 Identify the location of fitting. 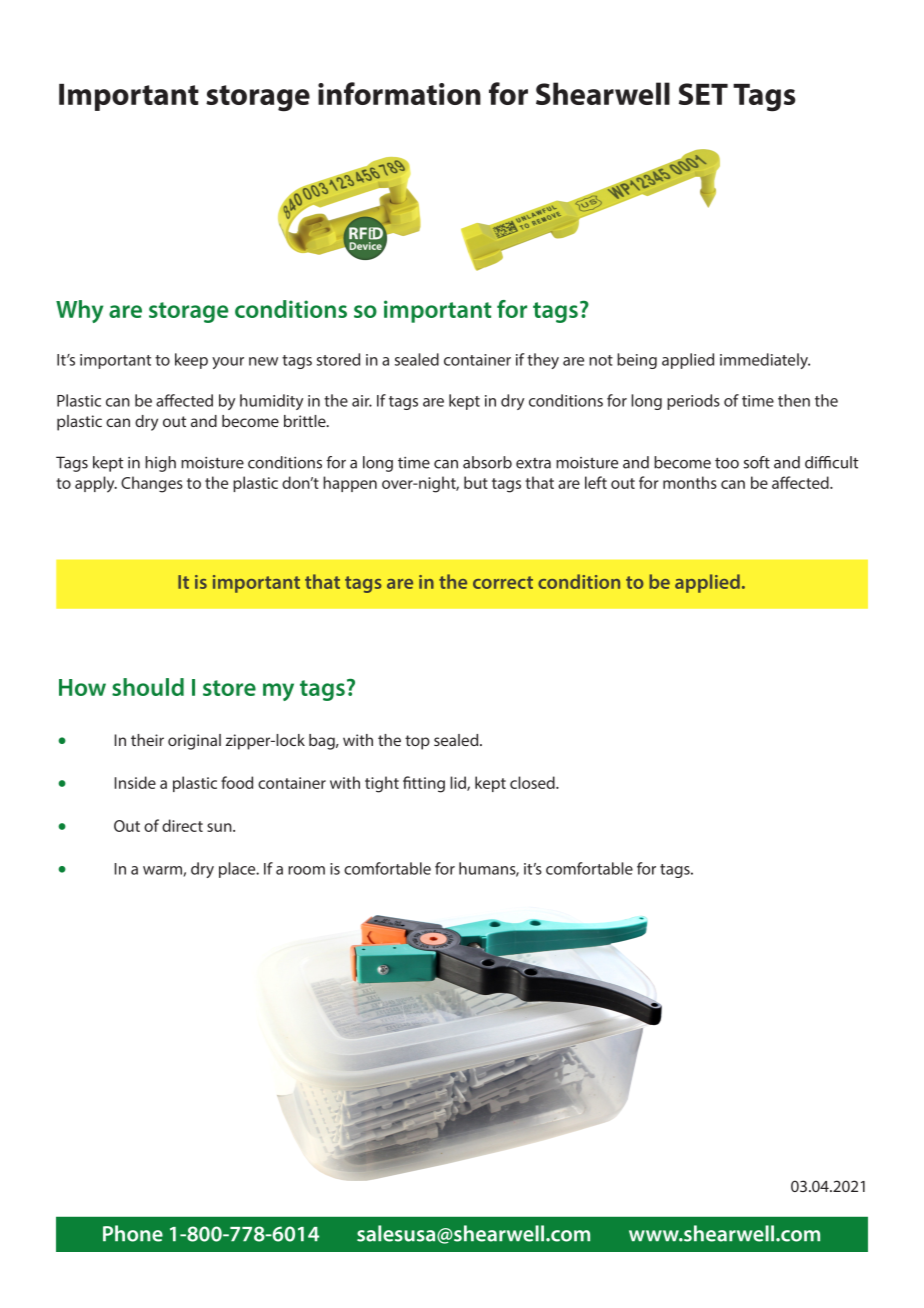
(424, 784).
